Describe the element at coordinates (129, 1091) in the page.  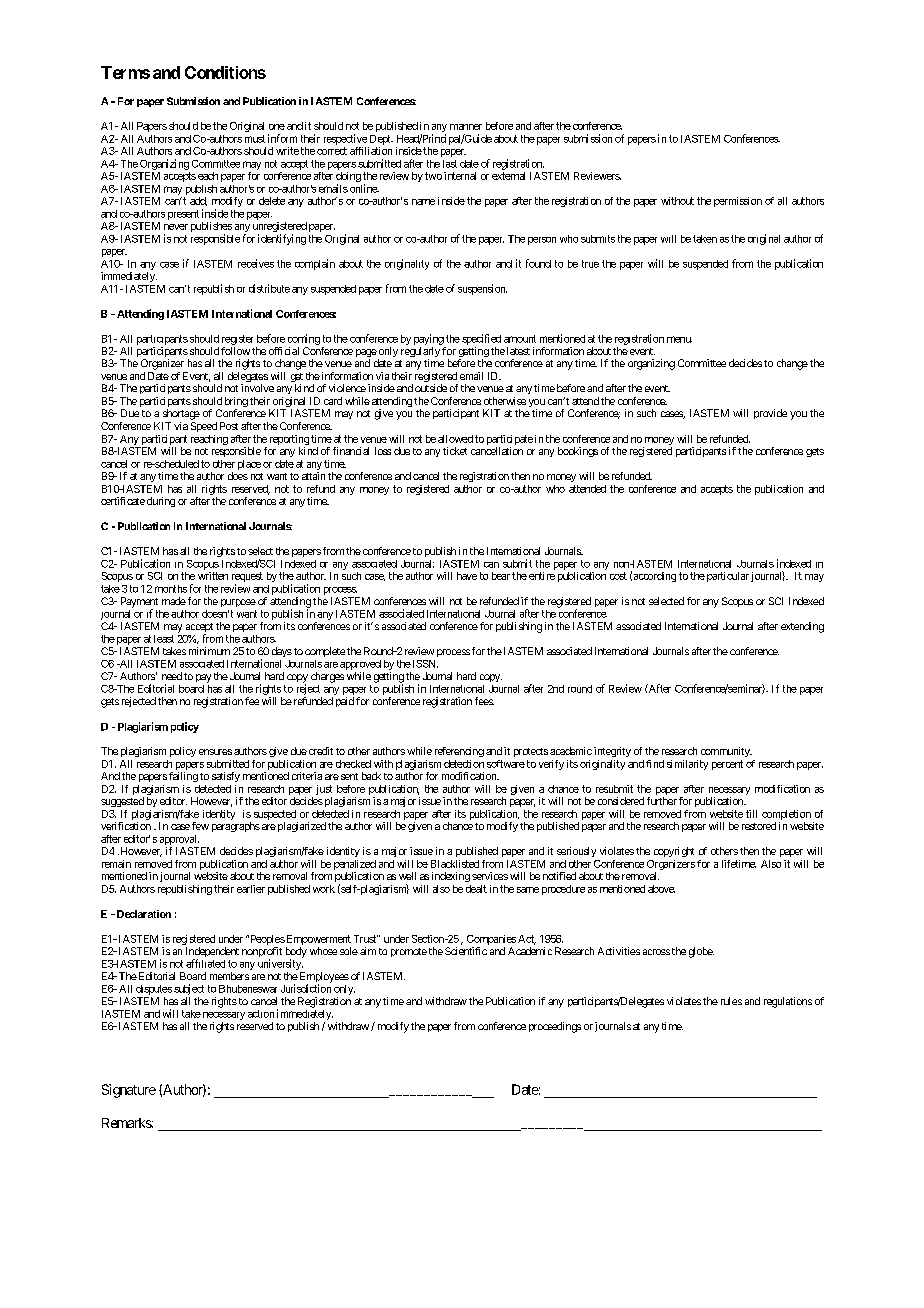
I see `Signature` at that location.
